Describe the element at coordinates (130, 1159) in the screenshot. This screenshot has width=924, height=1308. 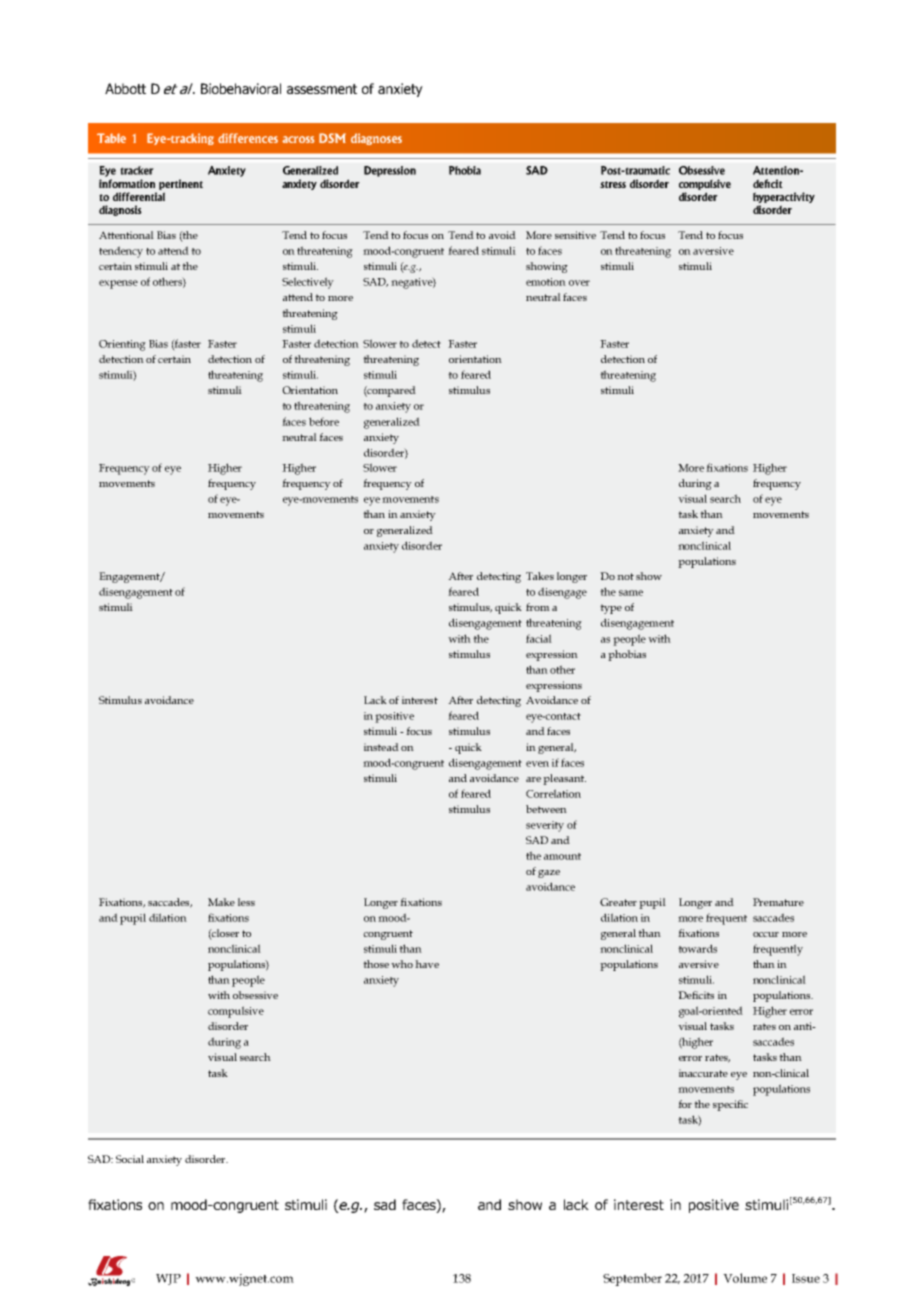
I see `Social` at that location.
